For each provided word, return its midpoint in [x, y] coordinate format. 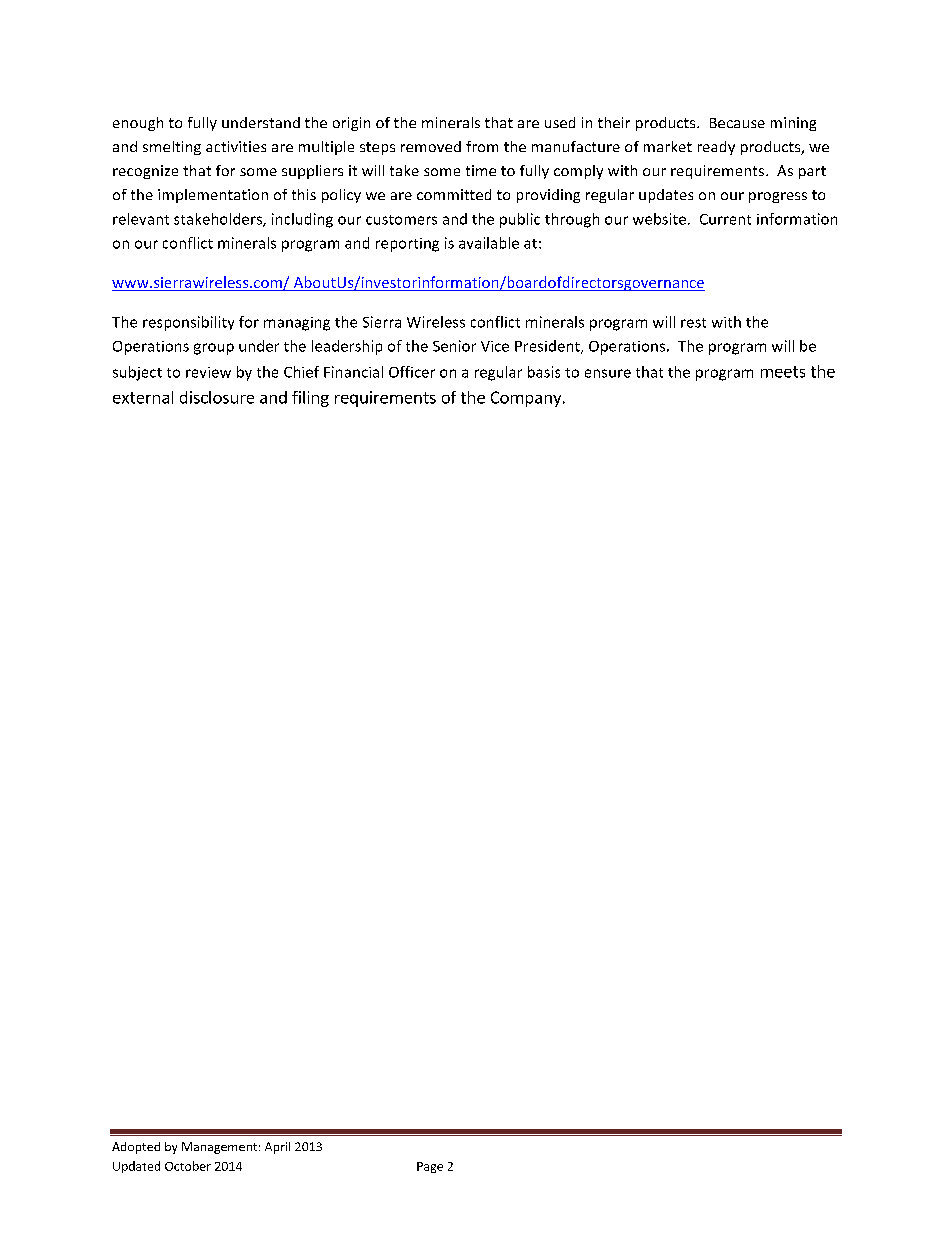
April [277, 1148]
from [482, 146]
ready [716, 148]
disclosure [217, 397]
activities [236, 146]
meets [783, 372]
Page [430, 1167]
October [188, 1166]
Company [527, 399]
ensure [608, 373]
